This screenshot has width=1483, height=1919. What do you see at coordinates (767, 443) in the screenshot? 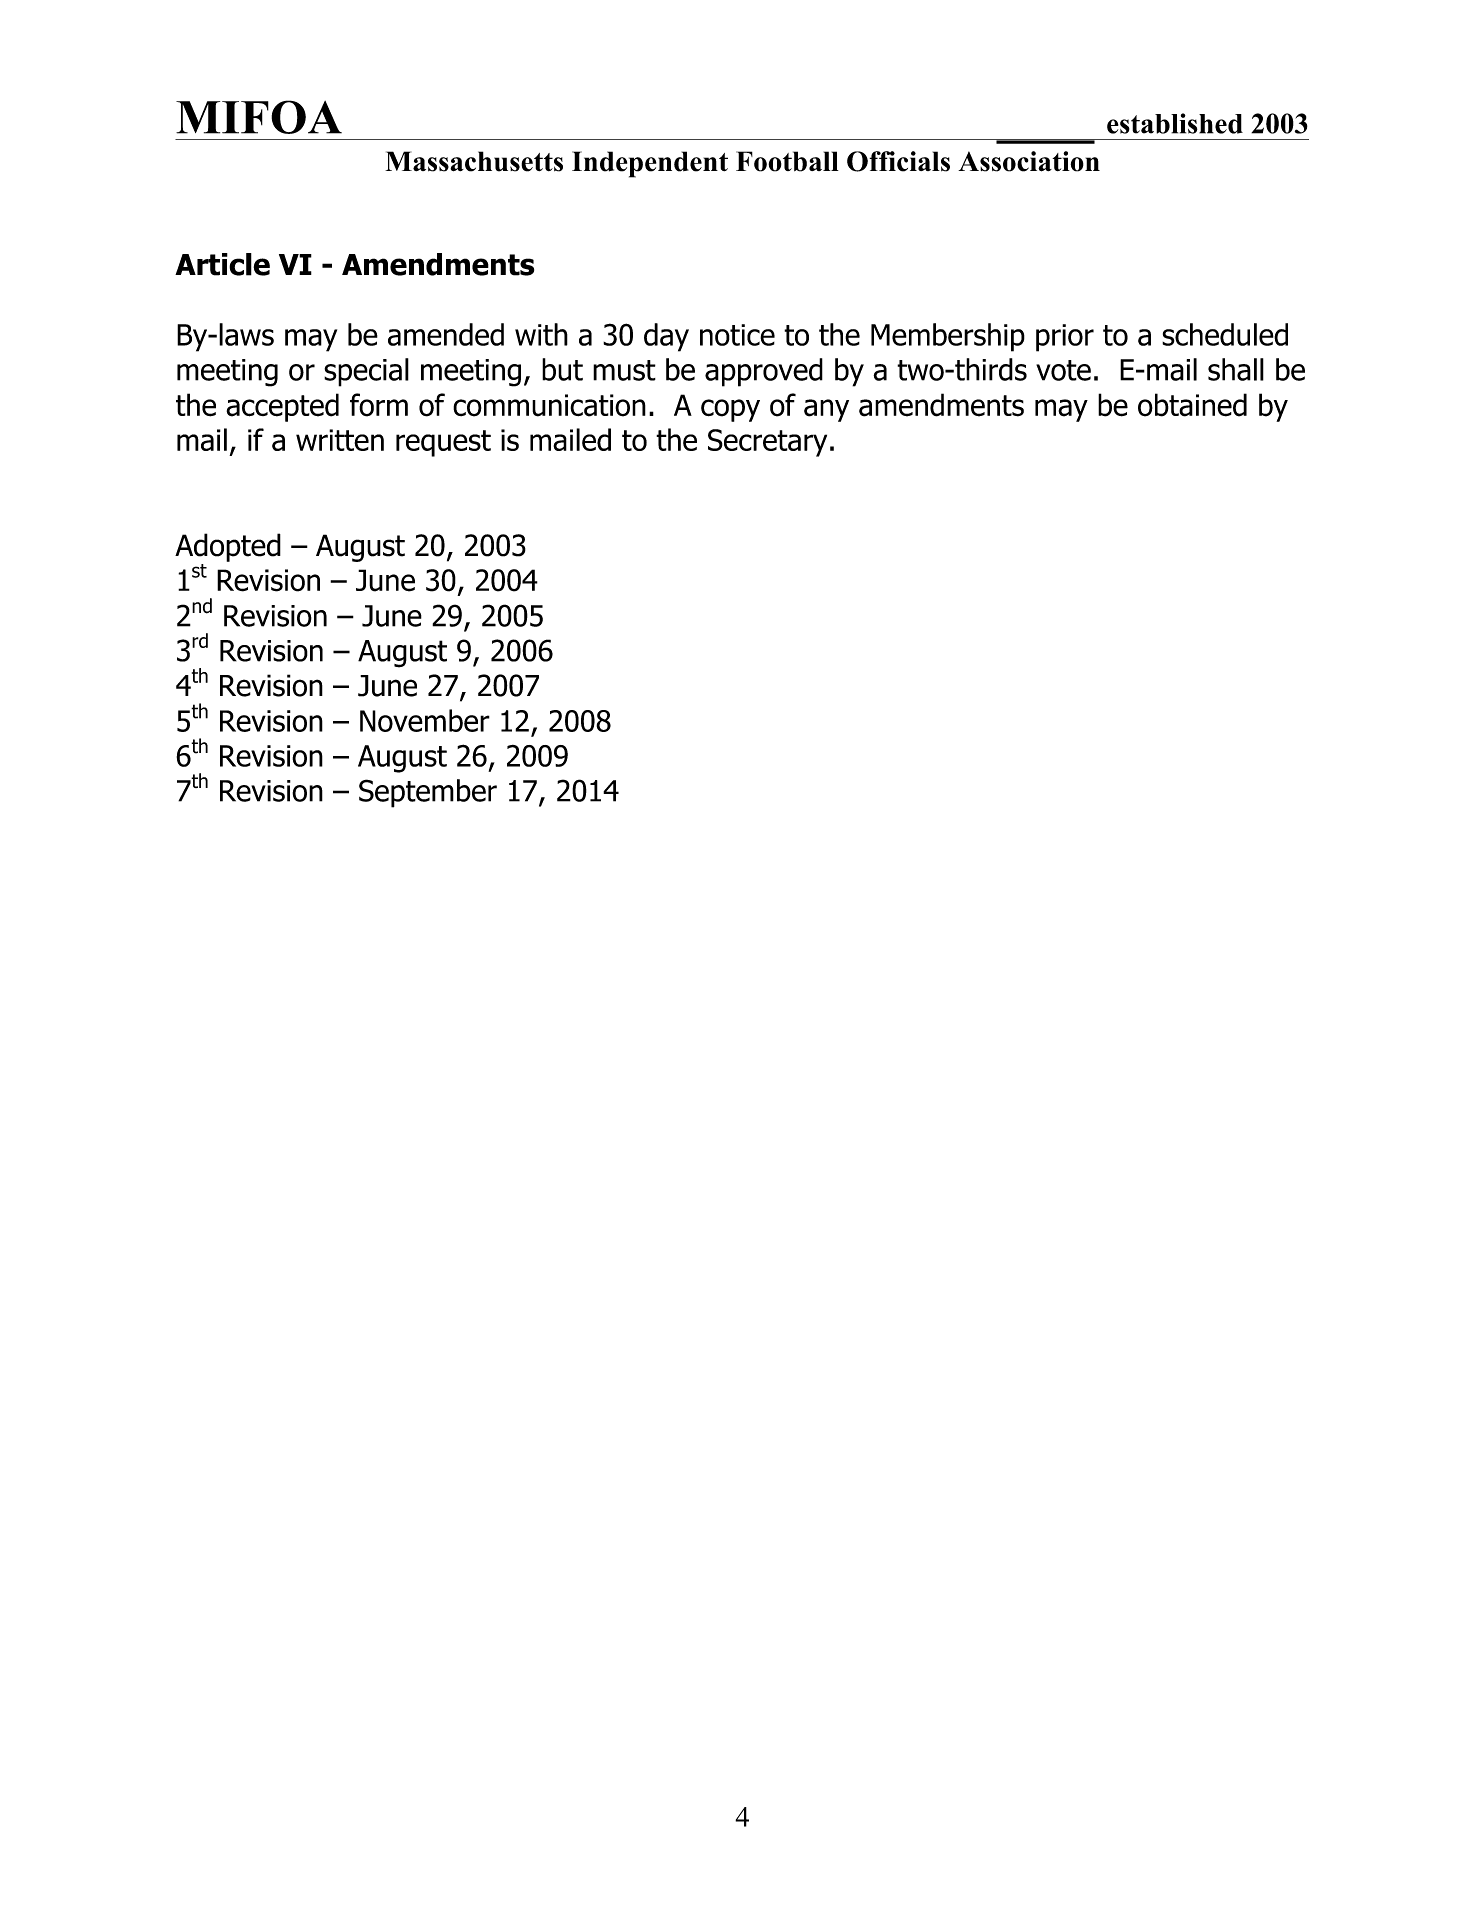
I see `Secretary` at bounding box center [767, 443].
